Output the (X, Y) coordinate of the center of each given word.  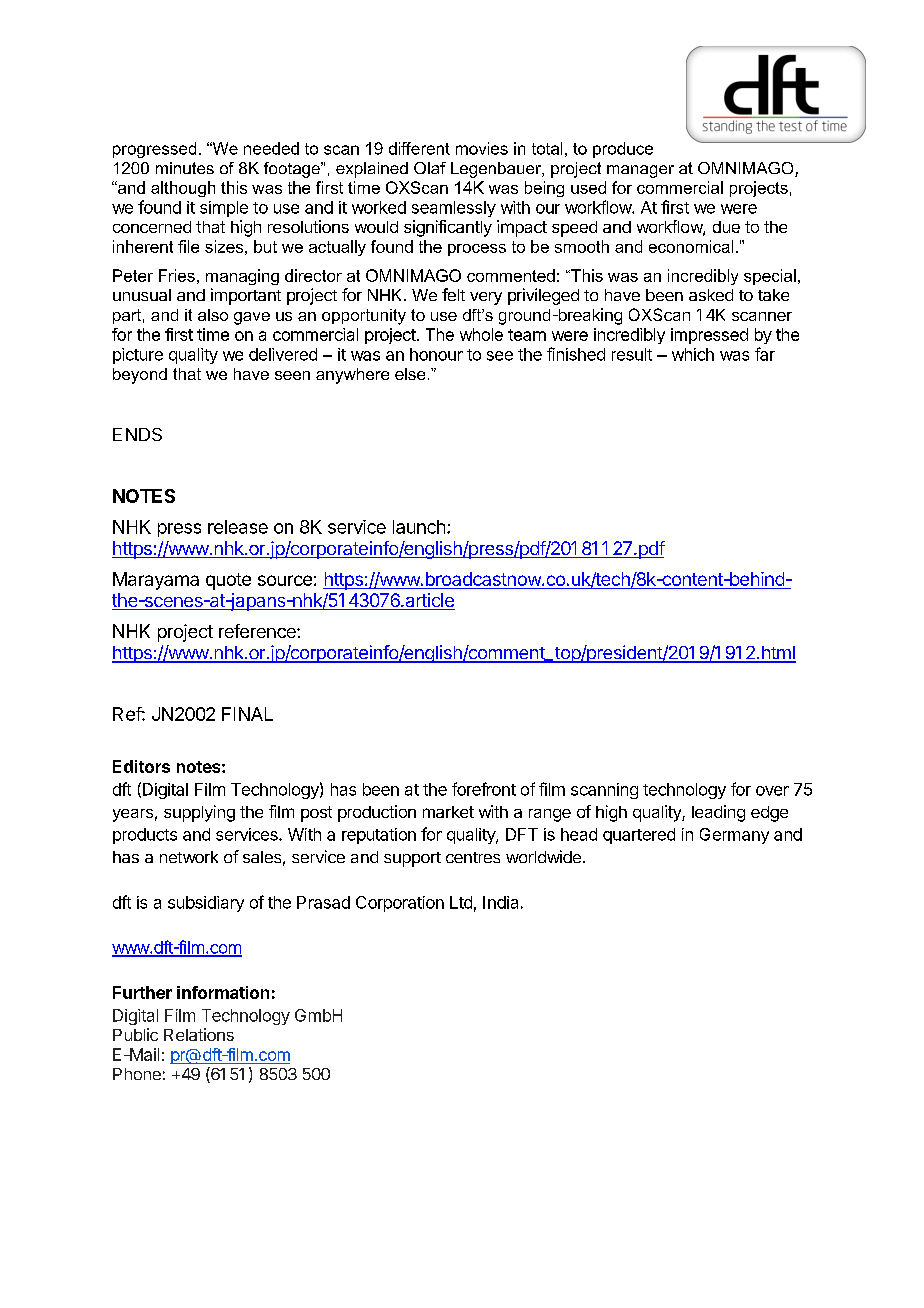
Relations (199, 1034)
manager (640, 171)
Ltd (461, 902)
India (500, 902)
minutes (185, 168)
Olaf (430, 168)
